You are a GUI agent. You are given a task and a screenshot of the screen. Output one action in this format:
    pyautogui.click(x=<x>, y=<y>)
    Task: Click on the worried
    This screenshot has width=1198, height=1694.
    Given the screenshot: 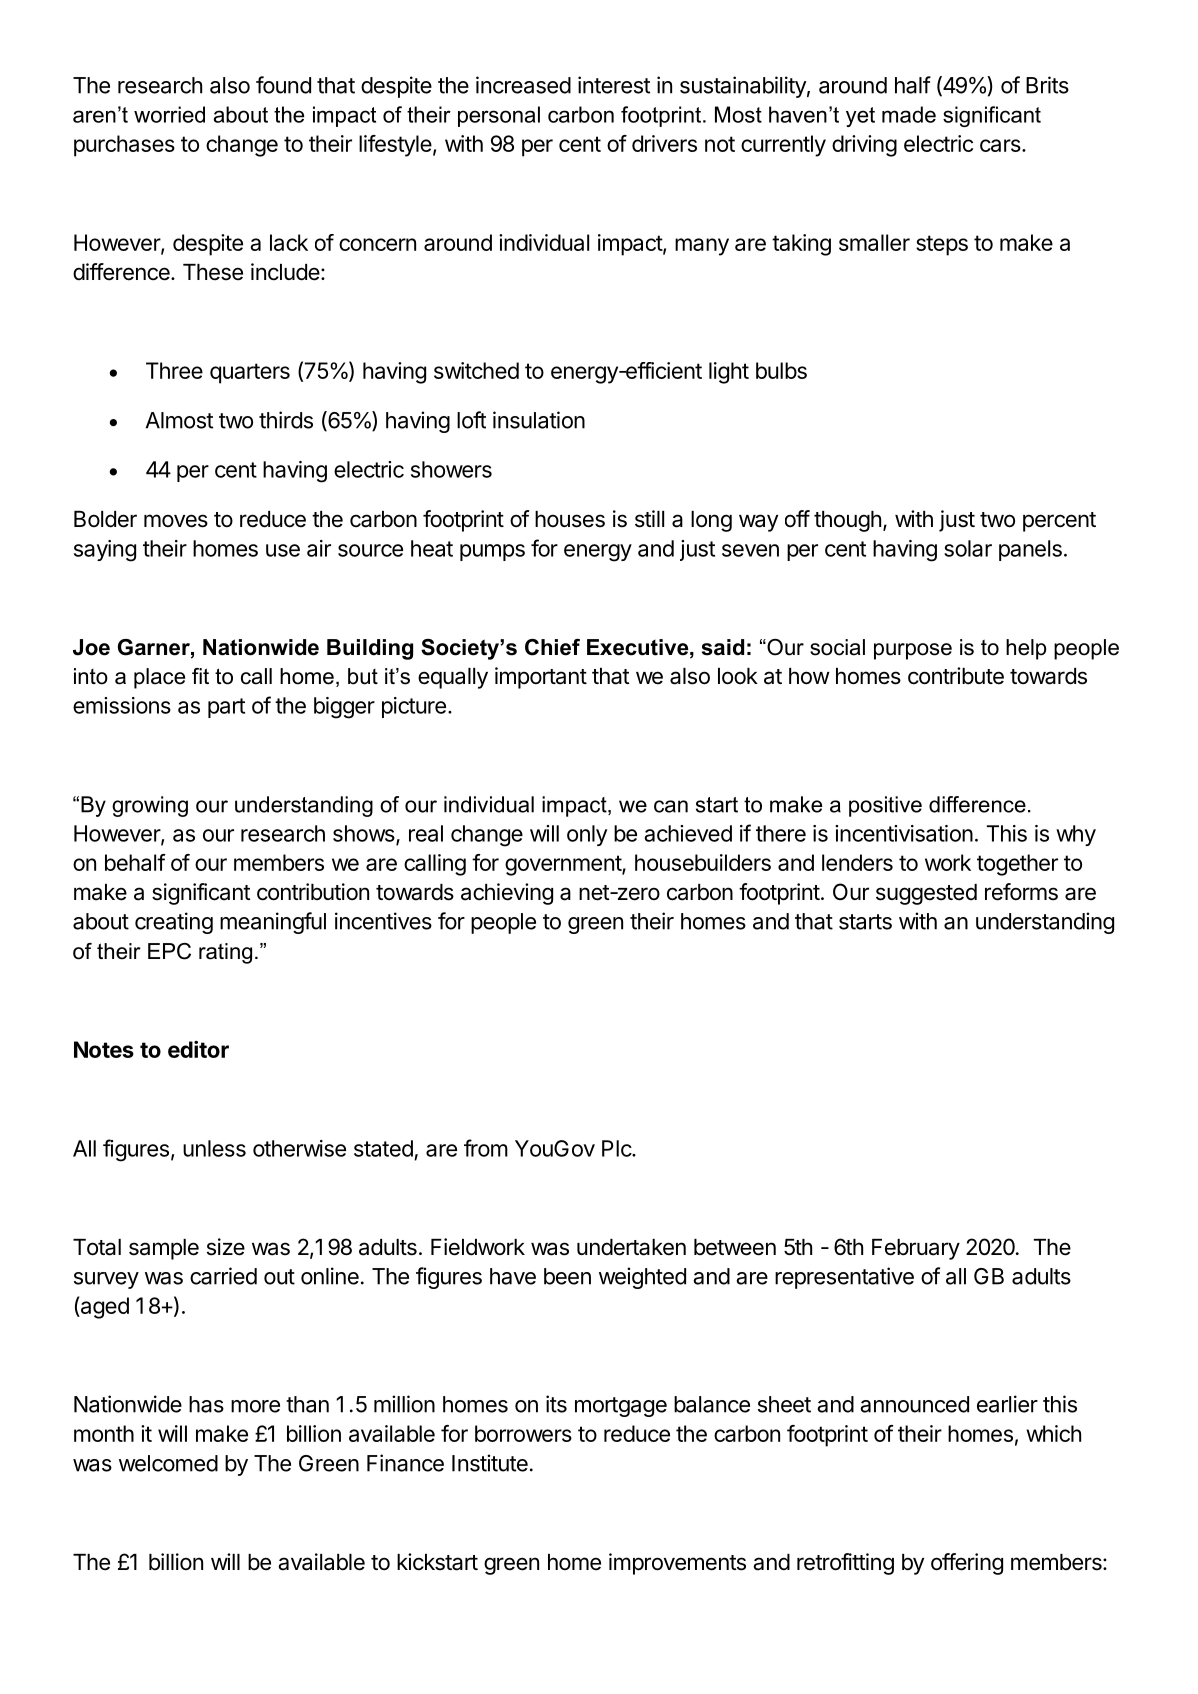 What is the action you would take?
    pyautogui.click(x=169, y=114)
